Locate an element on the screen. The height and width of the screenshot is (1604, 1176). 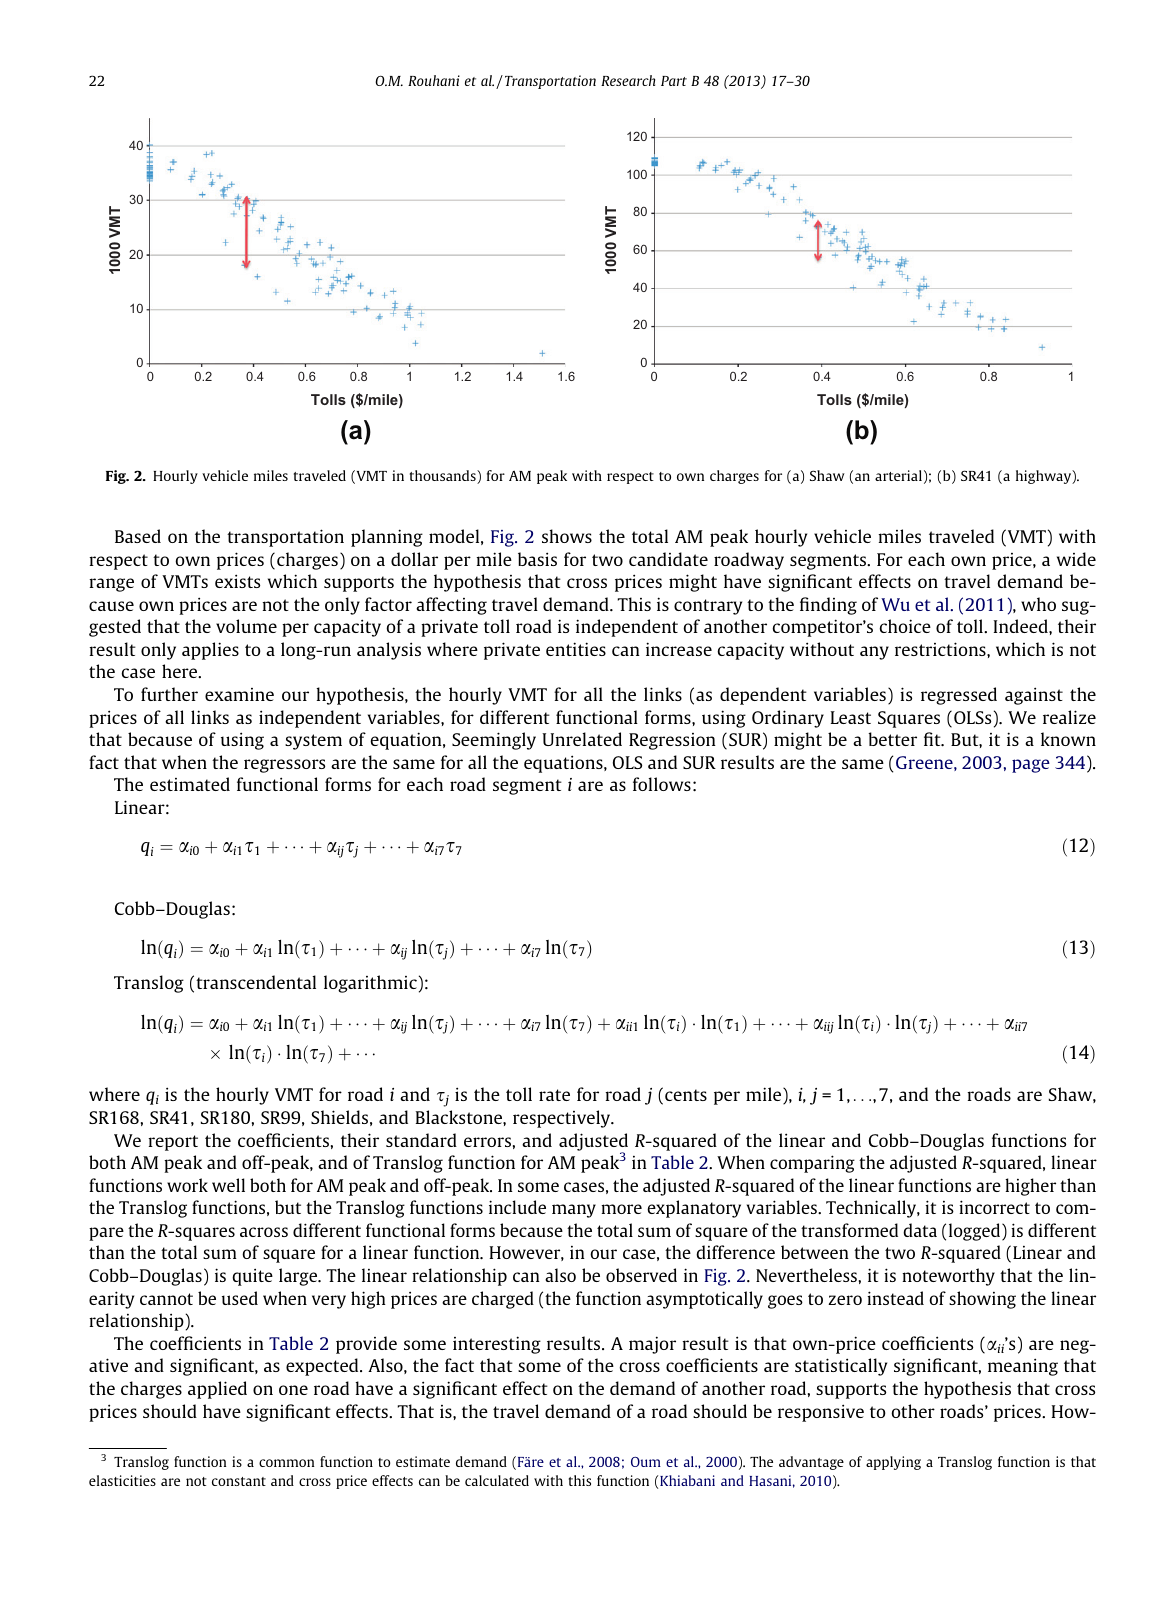
Rouhani is located at coordinates (434, 80).
